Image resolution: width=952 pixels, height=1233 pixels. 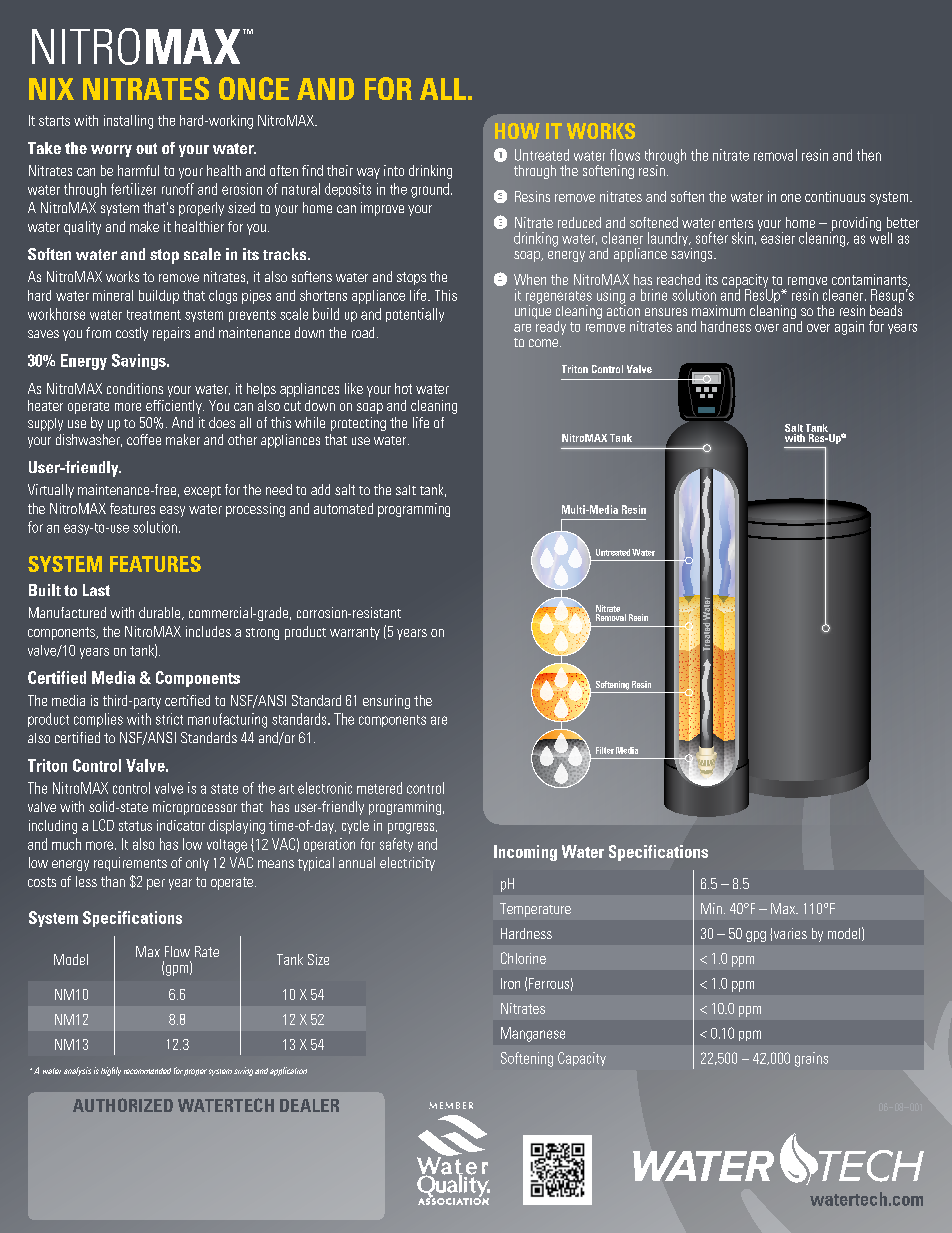 I want to click on status, so click(x=135, y=826).
